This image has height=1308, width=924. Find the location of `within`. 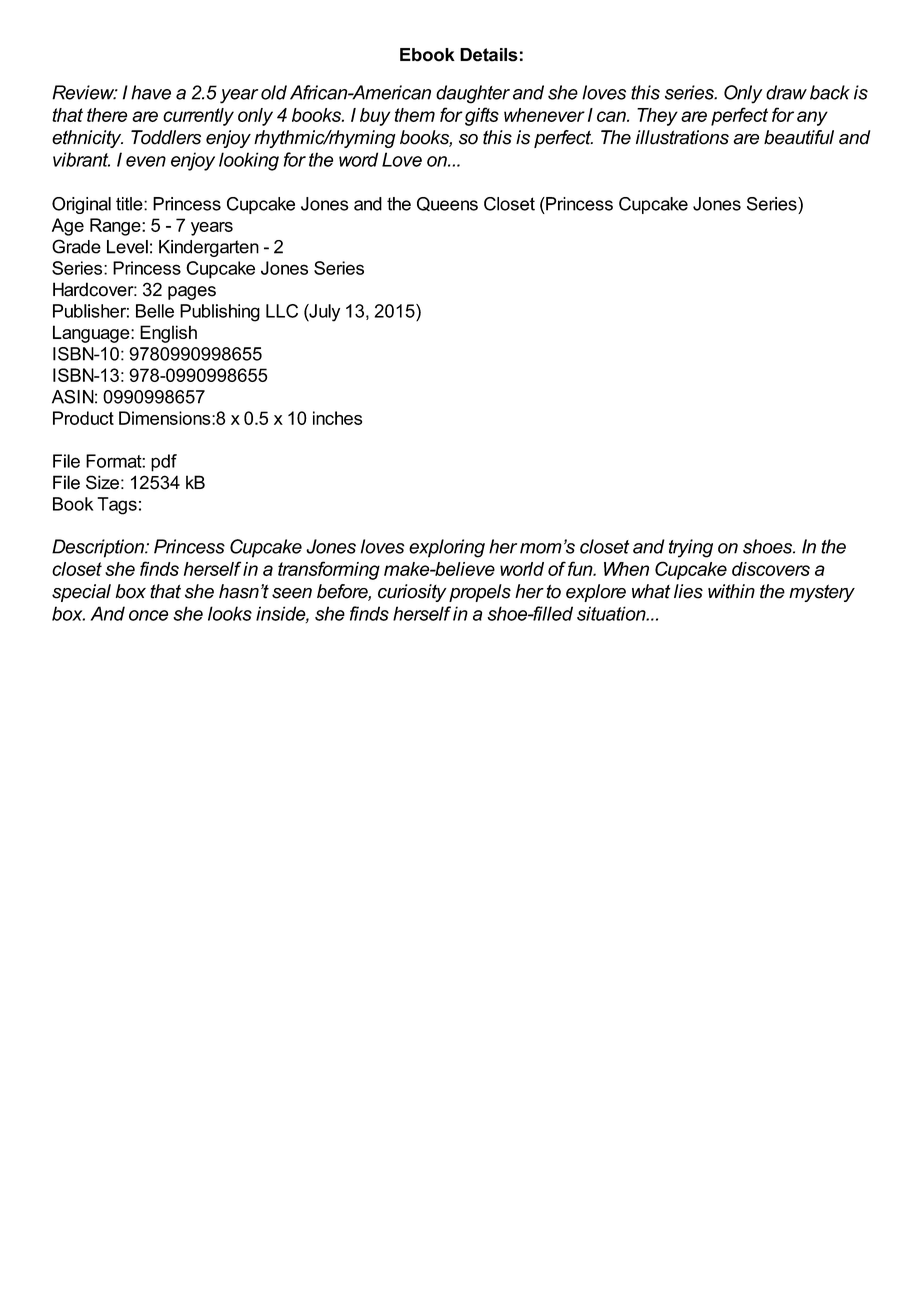

within is located at coordinates (731, 591).
